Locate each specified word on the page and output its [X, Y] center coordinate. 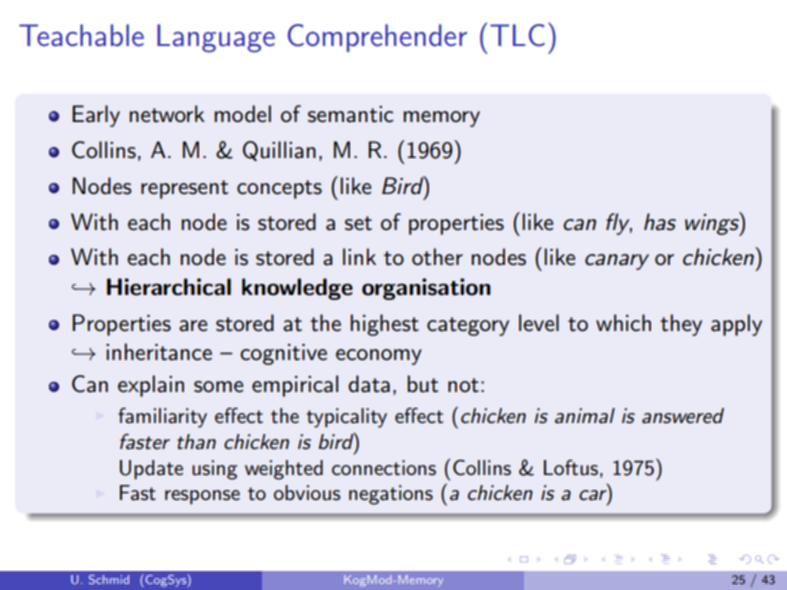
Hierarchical [169, 287]
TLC [517, 35]
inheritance [159, 352]
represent [184, 189]
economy [379, 357]
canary [617, 262]
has [660, 222]
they [681, 325]
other [437, 257]
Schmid [109, 579]
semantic [351, 114]
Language [216, 38]
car [594, 496]
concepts [279, 189]
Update [151, 470]
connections [384, 468]
